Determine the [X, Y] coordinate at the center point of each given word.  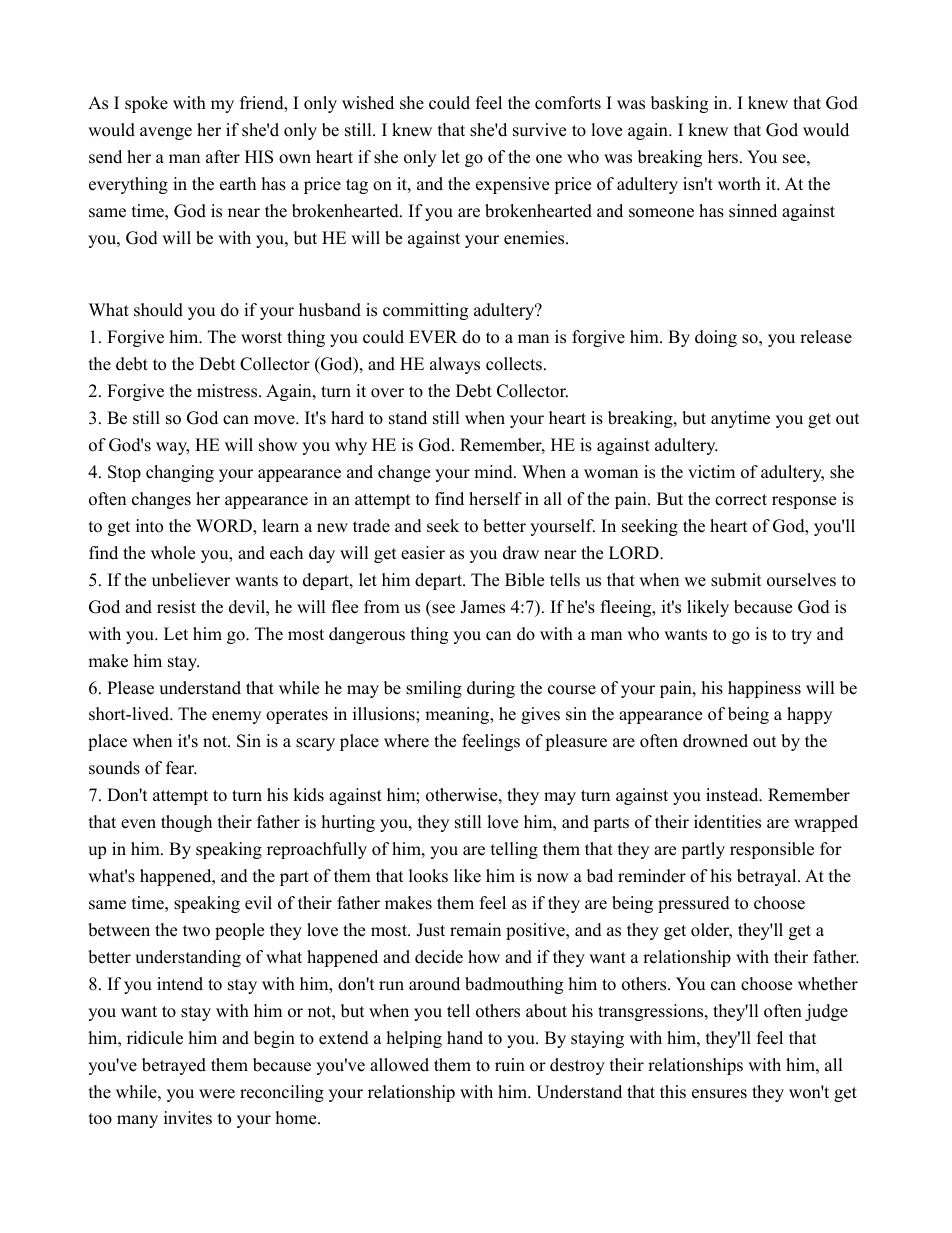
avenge [166, 133]
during [491, 689]
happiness [764, 689]
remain [475, 930]
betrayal [768, 877]
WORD [225, 527]
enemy [236, 717]
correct [741, 500]
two [196, 931]
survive [539, 130]
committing [425, 311]
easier [423, 553]
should [158, 310]
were [217, 1094]
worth [739, 184]
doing [716, 338]
